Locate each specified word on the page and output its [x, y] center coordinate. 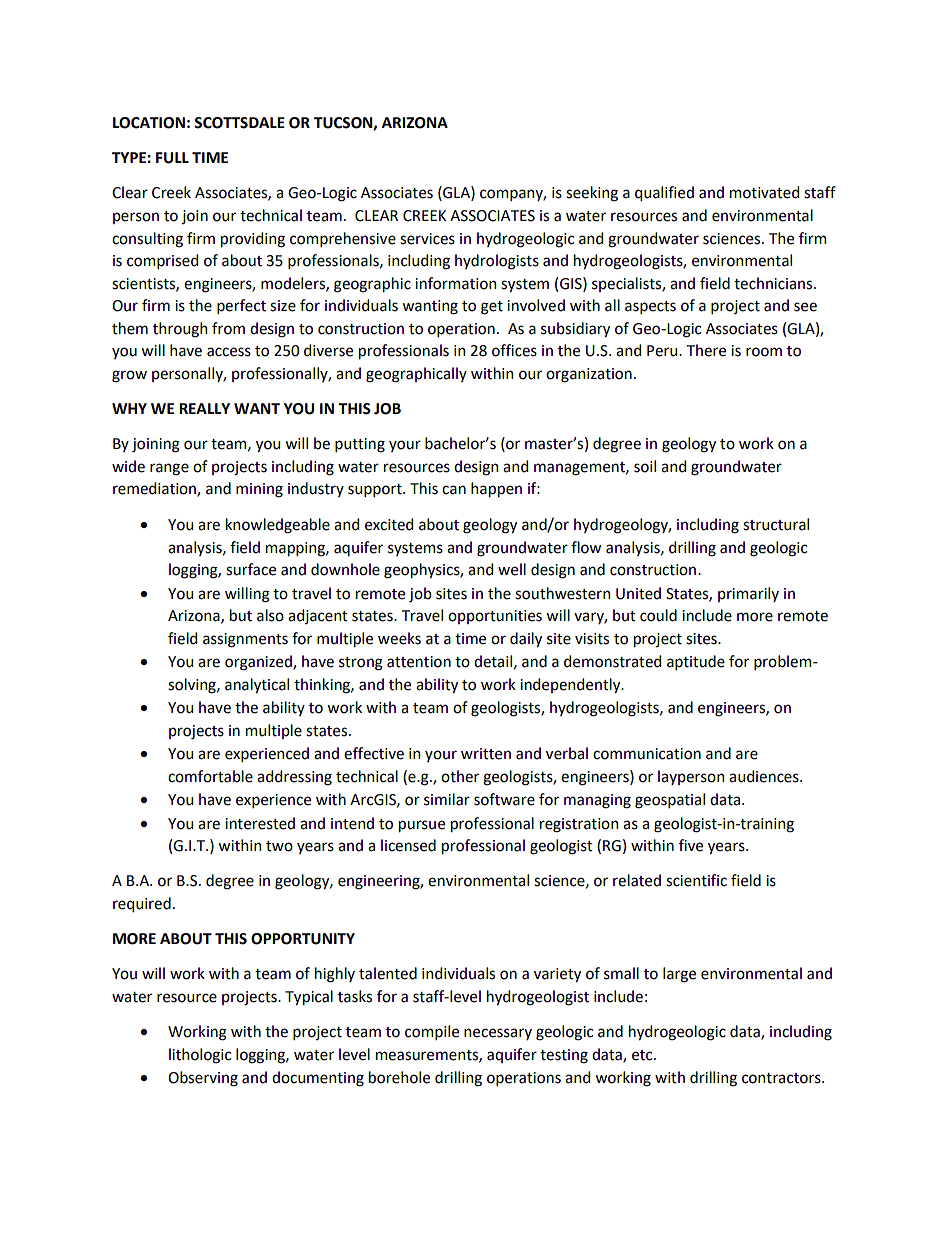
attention [419, 662]
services [427, 239]
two [279, 846]
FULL [172, 158]
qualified [664, 193]
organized [259, 663]
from [228, 328]
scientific [696, 880]
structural [776, 524]
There [706, 350]
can [454, 490]
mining [259, 490]
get [492, 308]
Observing [203, 1079]
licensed [408, 845]
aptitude [696, 662]
